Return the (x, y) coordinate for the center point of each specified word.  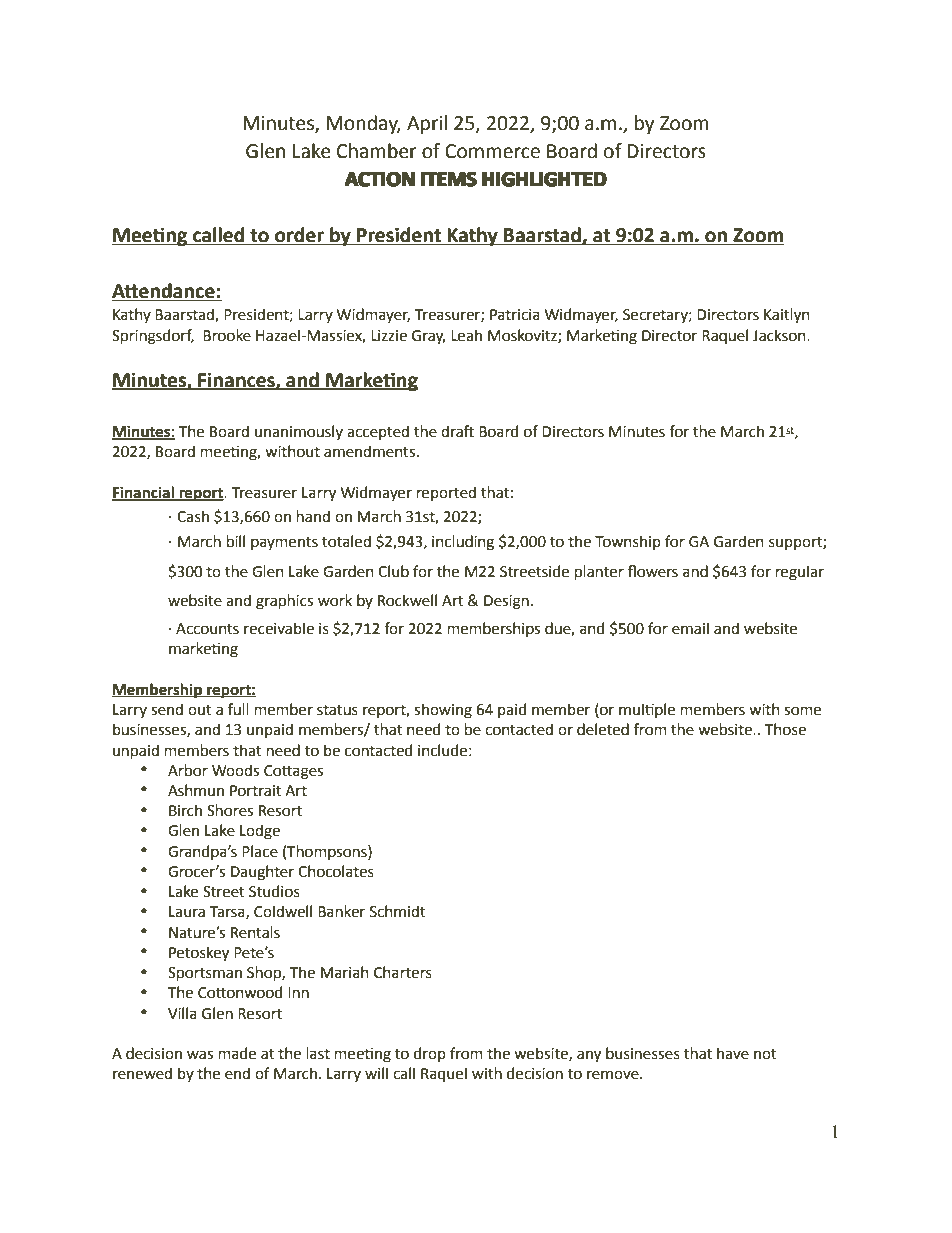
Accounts (207, 629)
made (237, 1053)
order (299, 236)
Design (506, 602)
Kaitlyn (787, 316)
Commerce (492, 151)
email (690, 628)
